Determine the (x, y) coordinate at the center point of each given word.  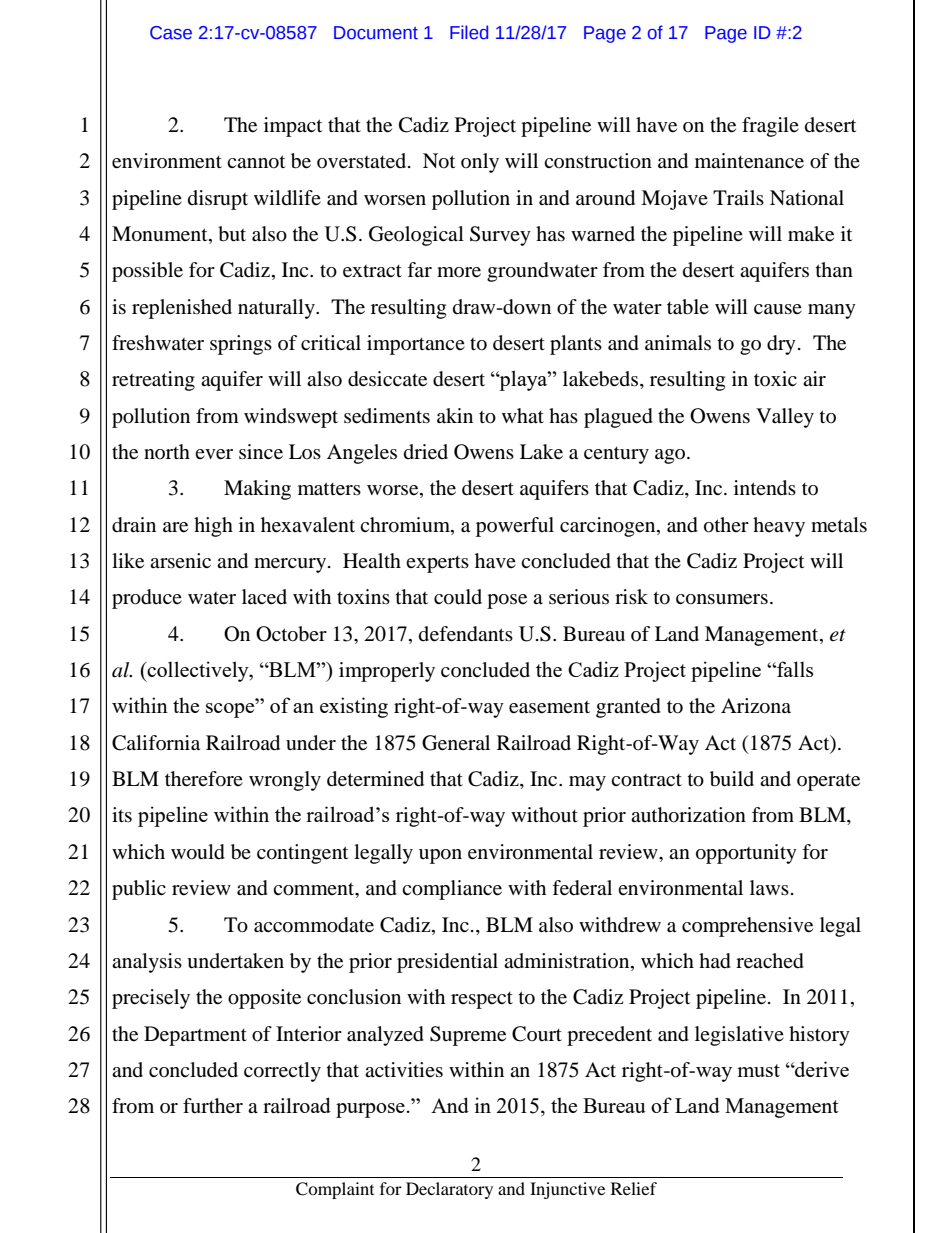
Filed (469, 32)
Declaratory (449, 1190)
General (456, 743)
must (758, 1070)
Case (171, 33)
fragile (770, 127)
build (732, 779)
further (213, 1106)
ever (214, 454)
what (523, 415)
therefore (204, 779)
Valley (785, 418)
